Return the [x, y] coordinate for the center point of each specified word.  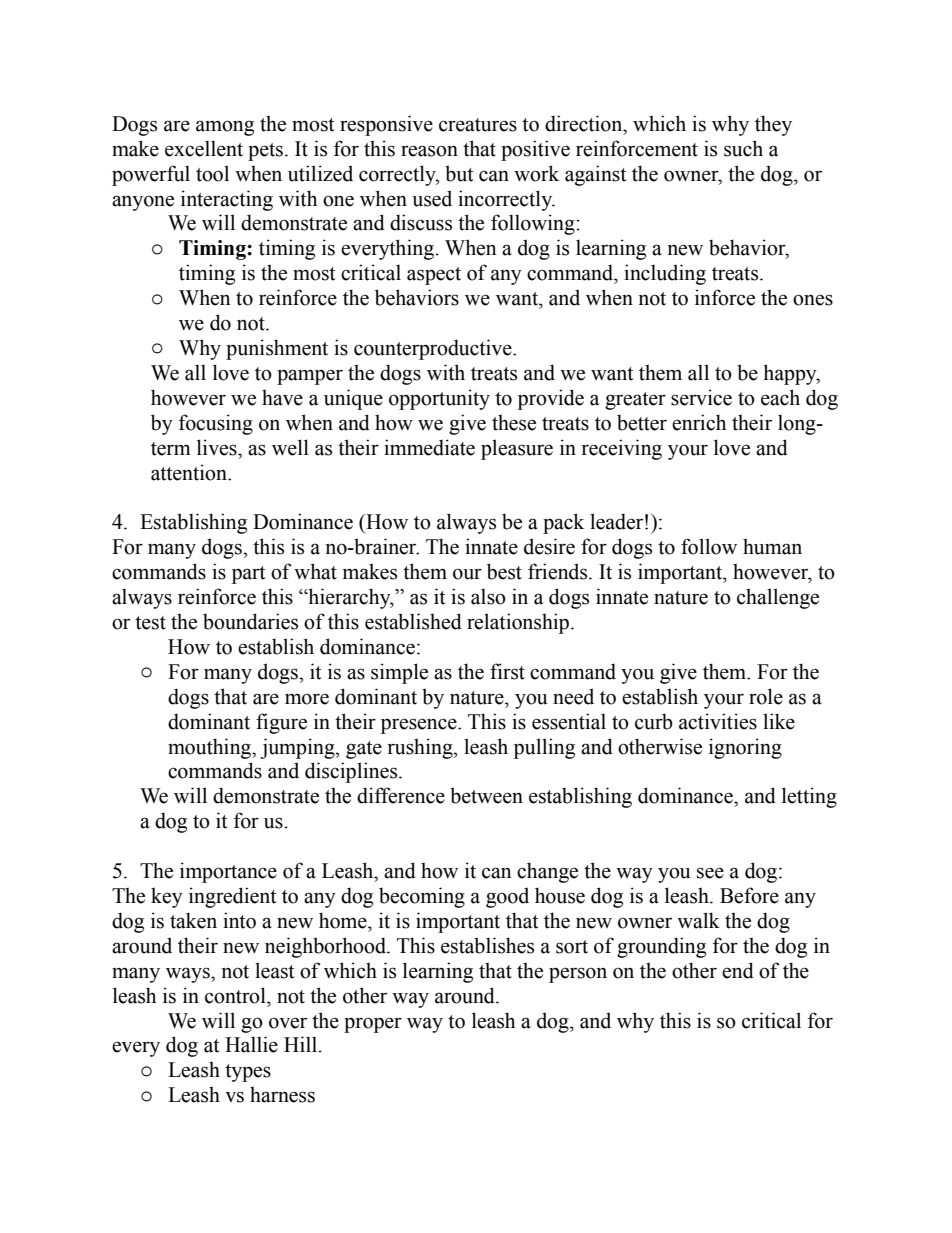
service [701, 397]
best [504, 571]
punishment [277, 349]
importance [228, 872]
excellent [204, 148]
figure [281, 723]
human [772, 546]
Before [749, 895]
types [248, 1073]
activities [718, 721]
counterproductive [434, 349]
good [507, 897]
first [507, 671]
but [459, 173]
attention [190, 472]
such [743, 148]
